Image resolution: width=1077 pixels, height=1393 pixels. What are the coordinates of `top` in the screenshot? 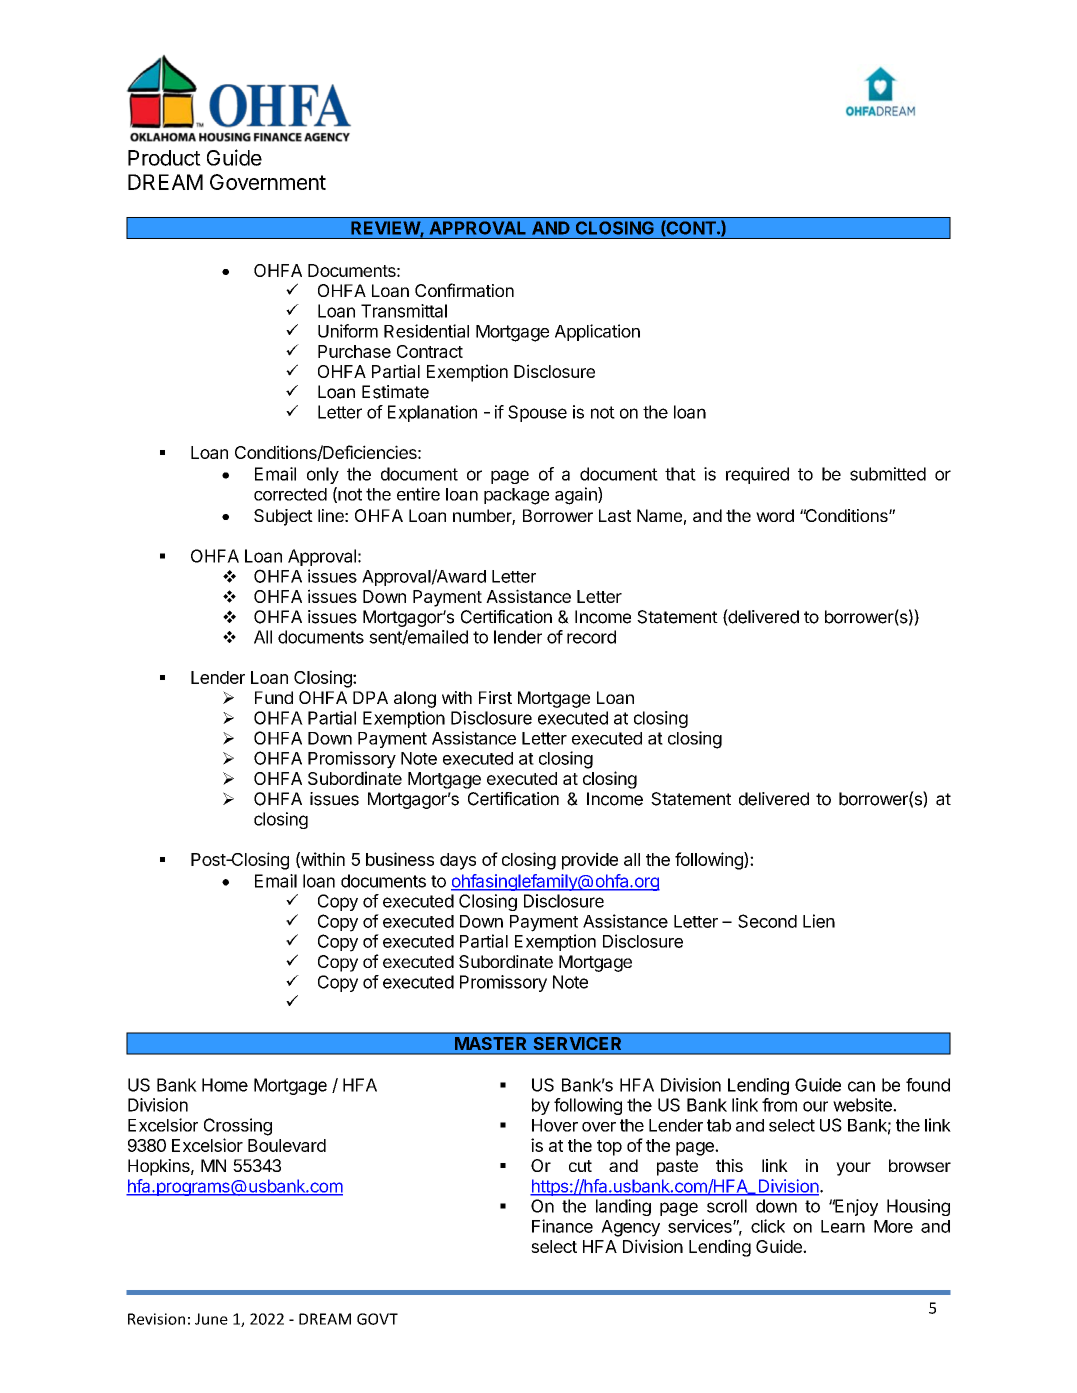 It's located at (609, 1148).
